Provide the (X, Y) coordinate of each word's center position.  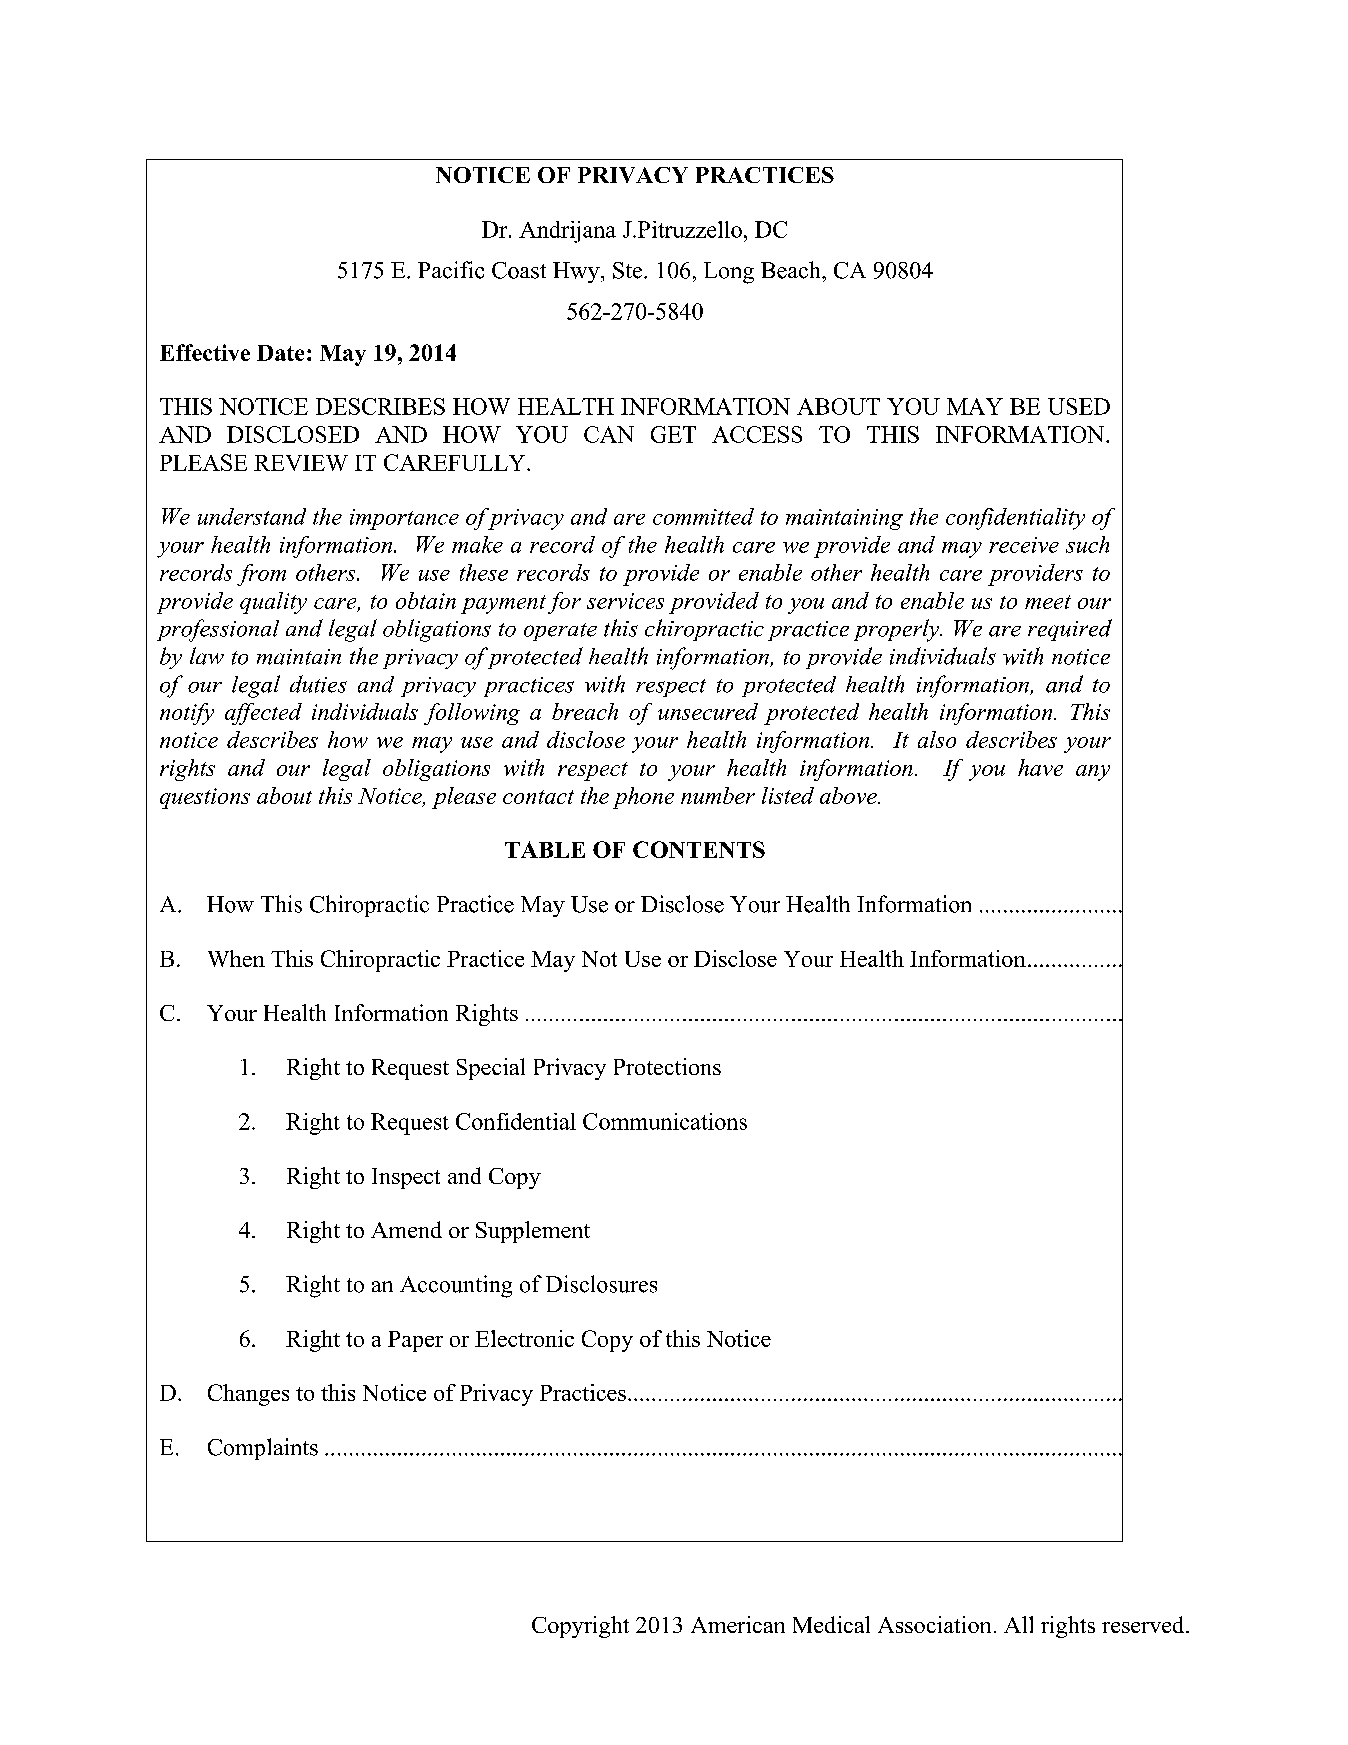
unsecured (708, 711)
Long (729, 273)
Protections (667, 1066)
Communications (665, 1121)
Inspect (406, 1178)
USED (1079, 406)
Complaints (263, 1449)
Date (280, 353)
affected (263, 714)
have (1040, 767)
